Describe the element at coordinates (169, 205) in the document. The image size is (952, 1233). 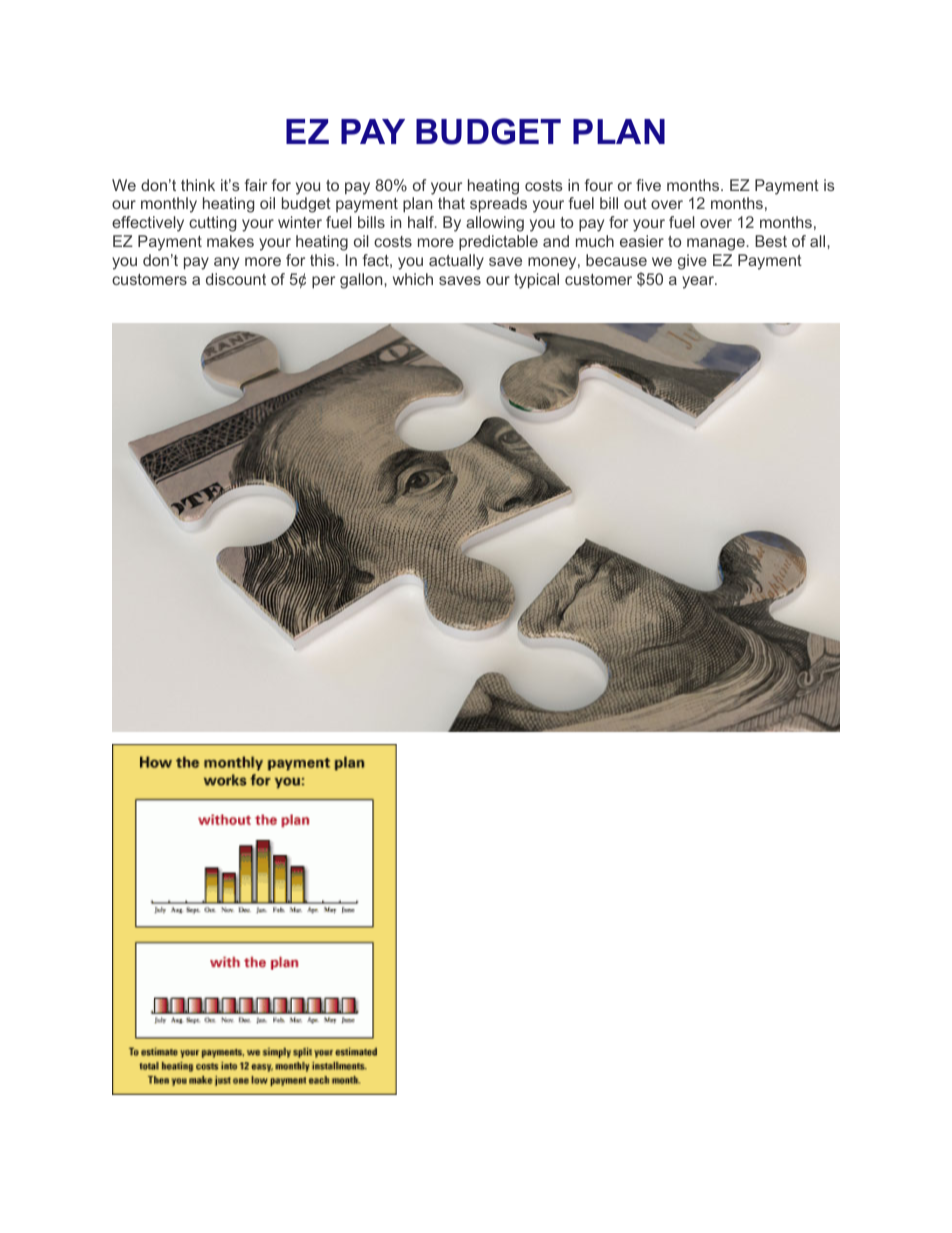
I see `monthly` at that location.
